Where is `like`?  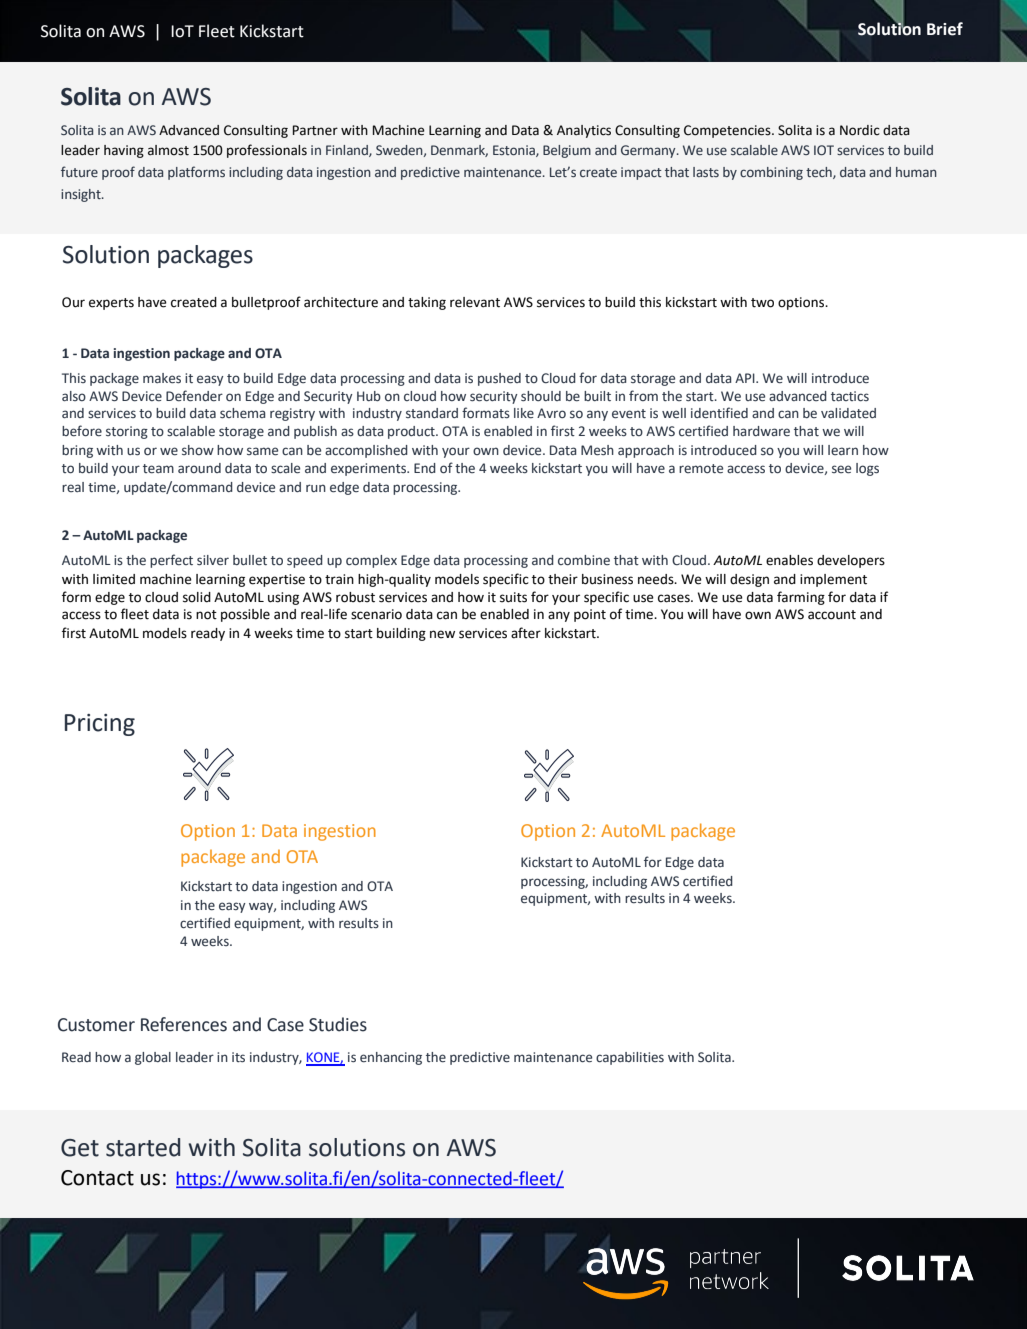 like is located at coordinates (524, 413).
